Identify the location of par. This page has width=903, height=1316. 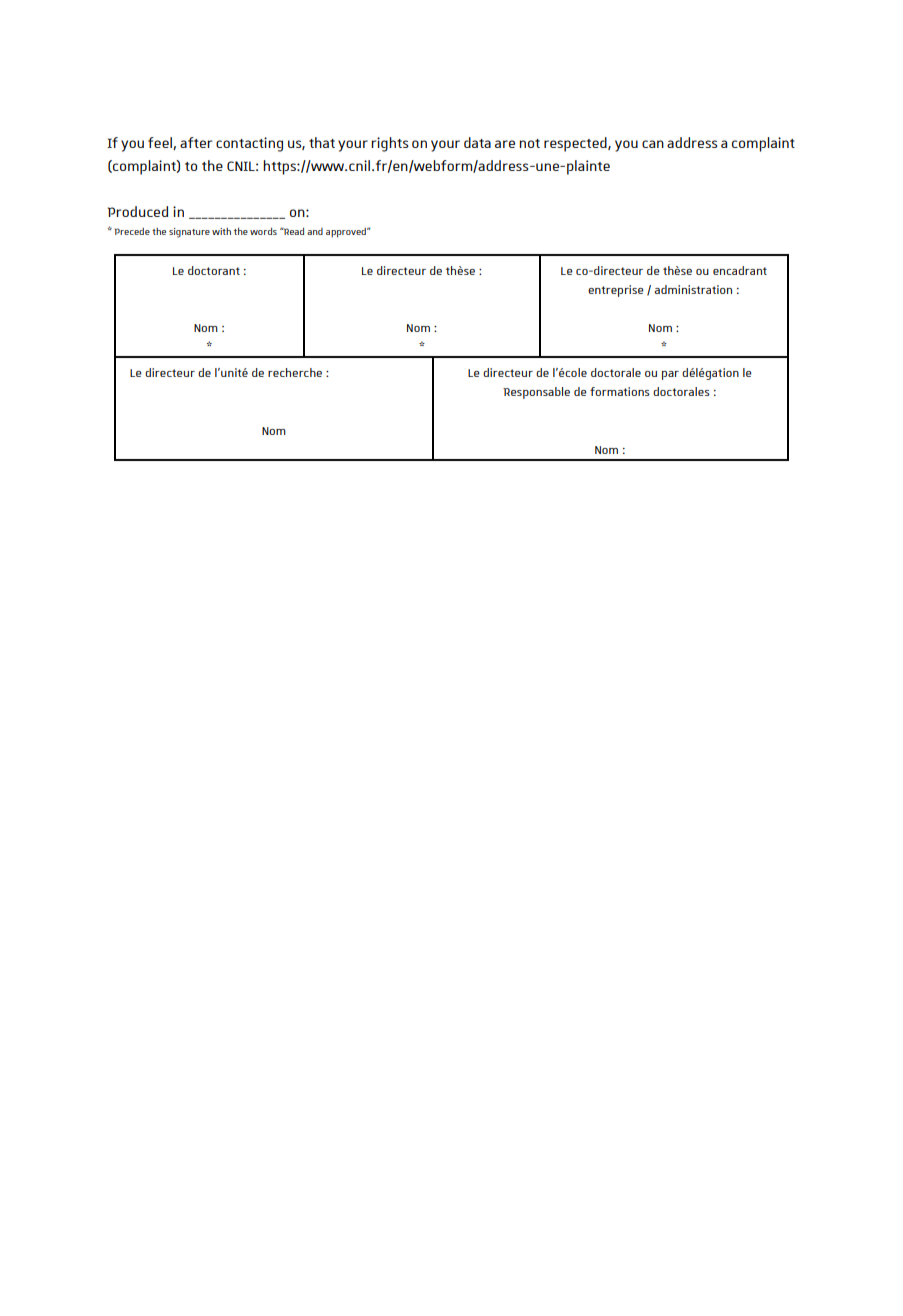
(670, 375).
